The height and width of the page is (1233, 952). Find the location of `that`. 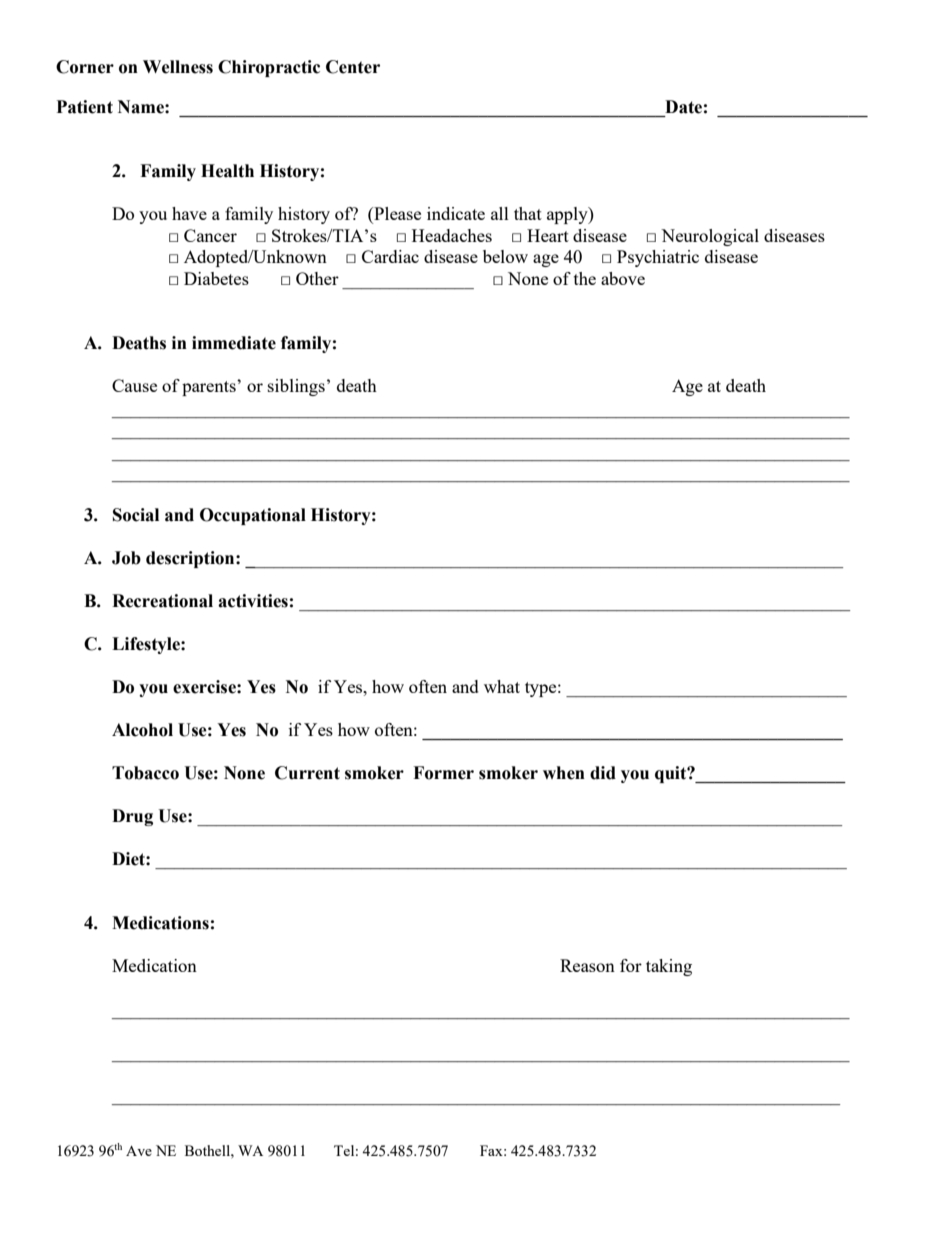

that is located at coordinates (528, 213).
